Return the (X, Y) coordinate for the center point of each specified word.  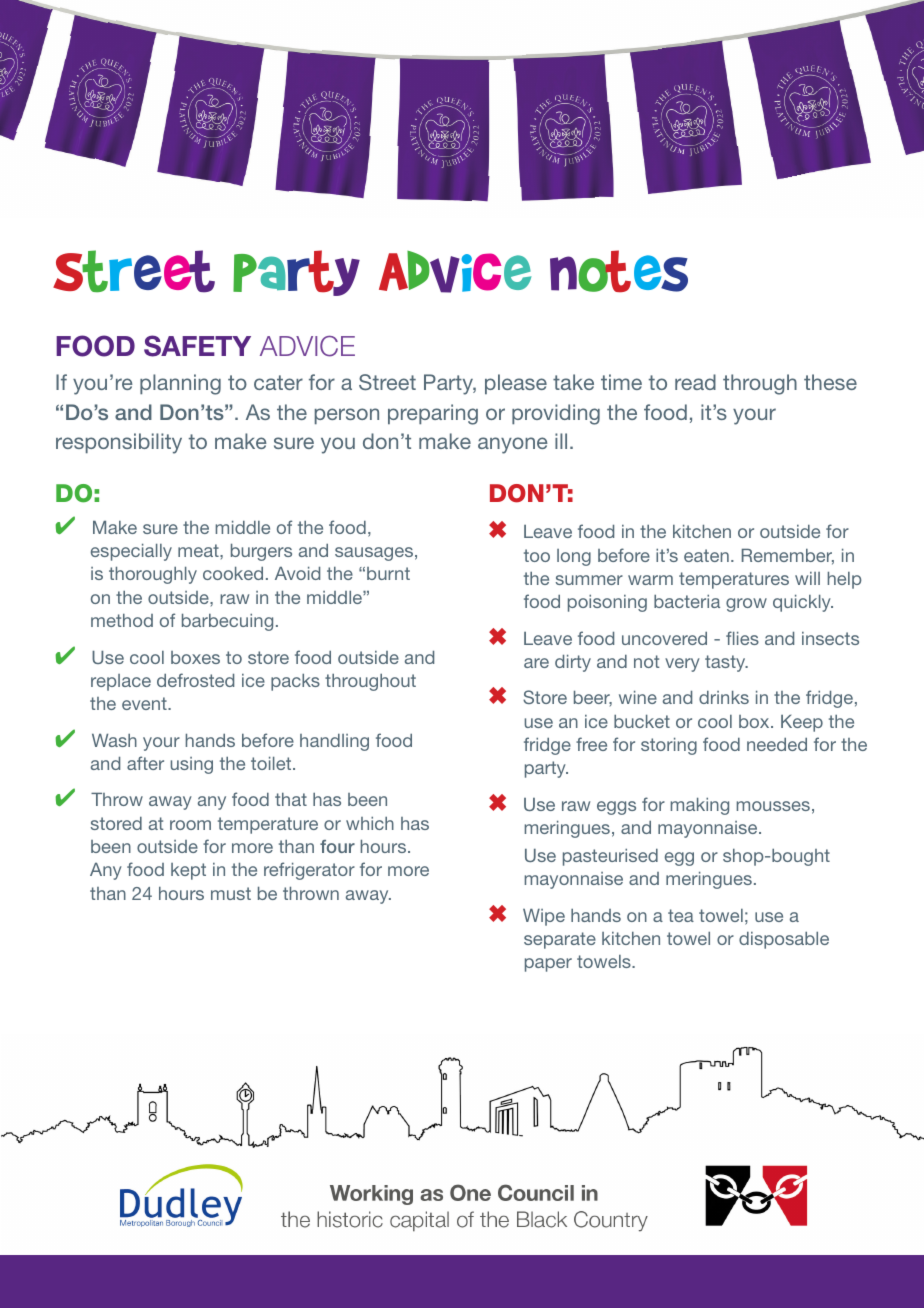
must (231, 893)
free (591, 744)
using (192, 765)
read (695, 382)
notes (619, 271)
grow (746, 605)
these (830, 382)
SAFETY (197, 346)
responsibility (119, 443)
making (700, 806)
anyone (513, 445)
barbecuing (227, 622)
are (536, 663)
